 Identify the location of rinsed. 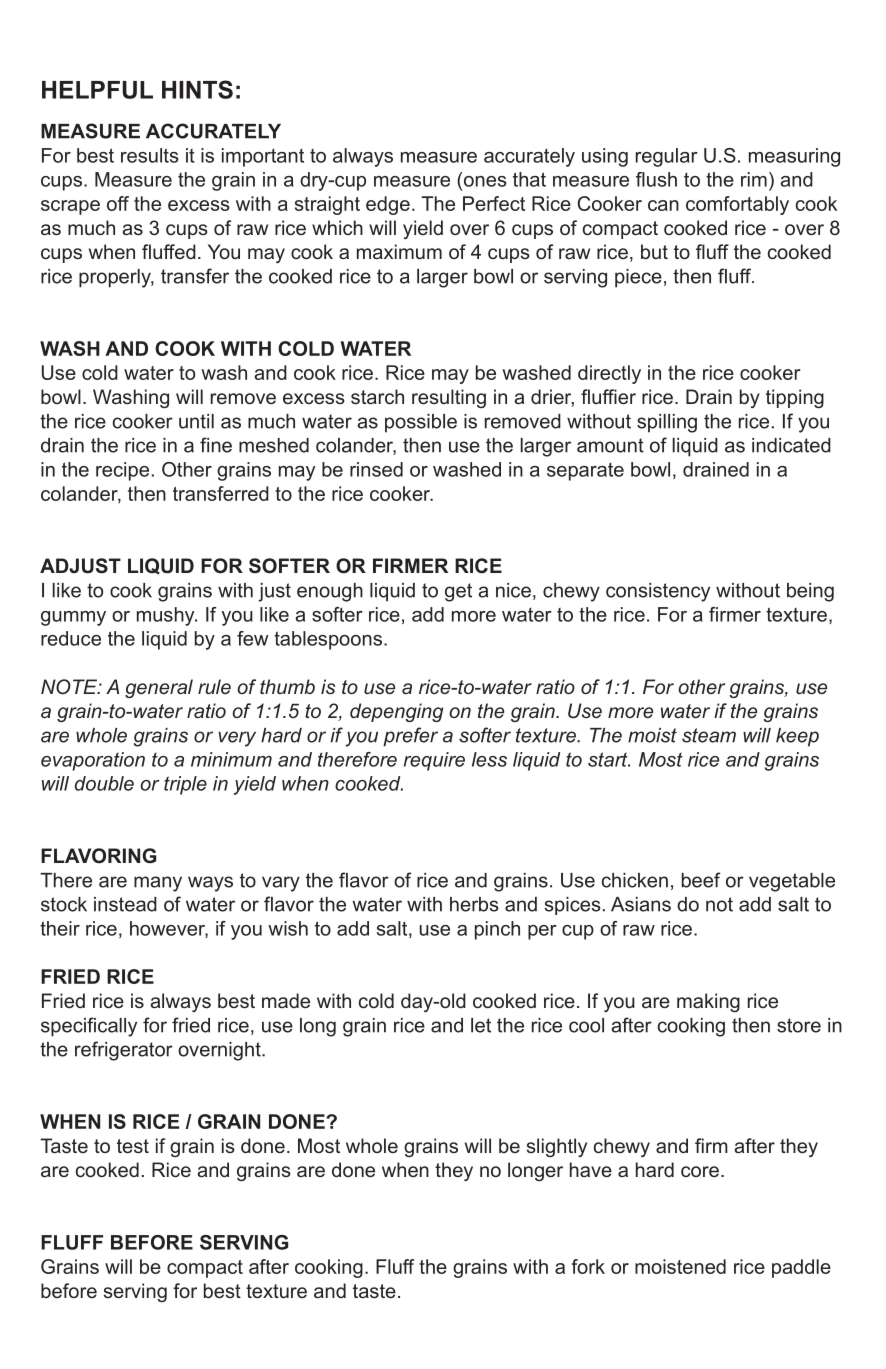
(376, 469).
